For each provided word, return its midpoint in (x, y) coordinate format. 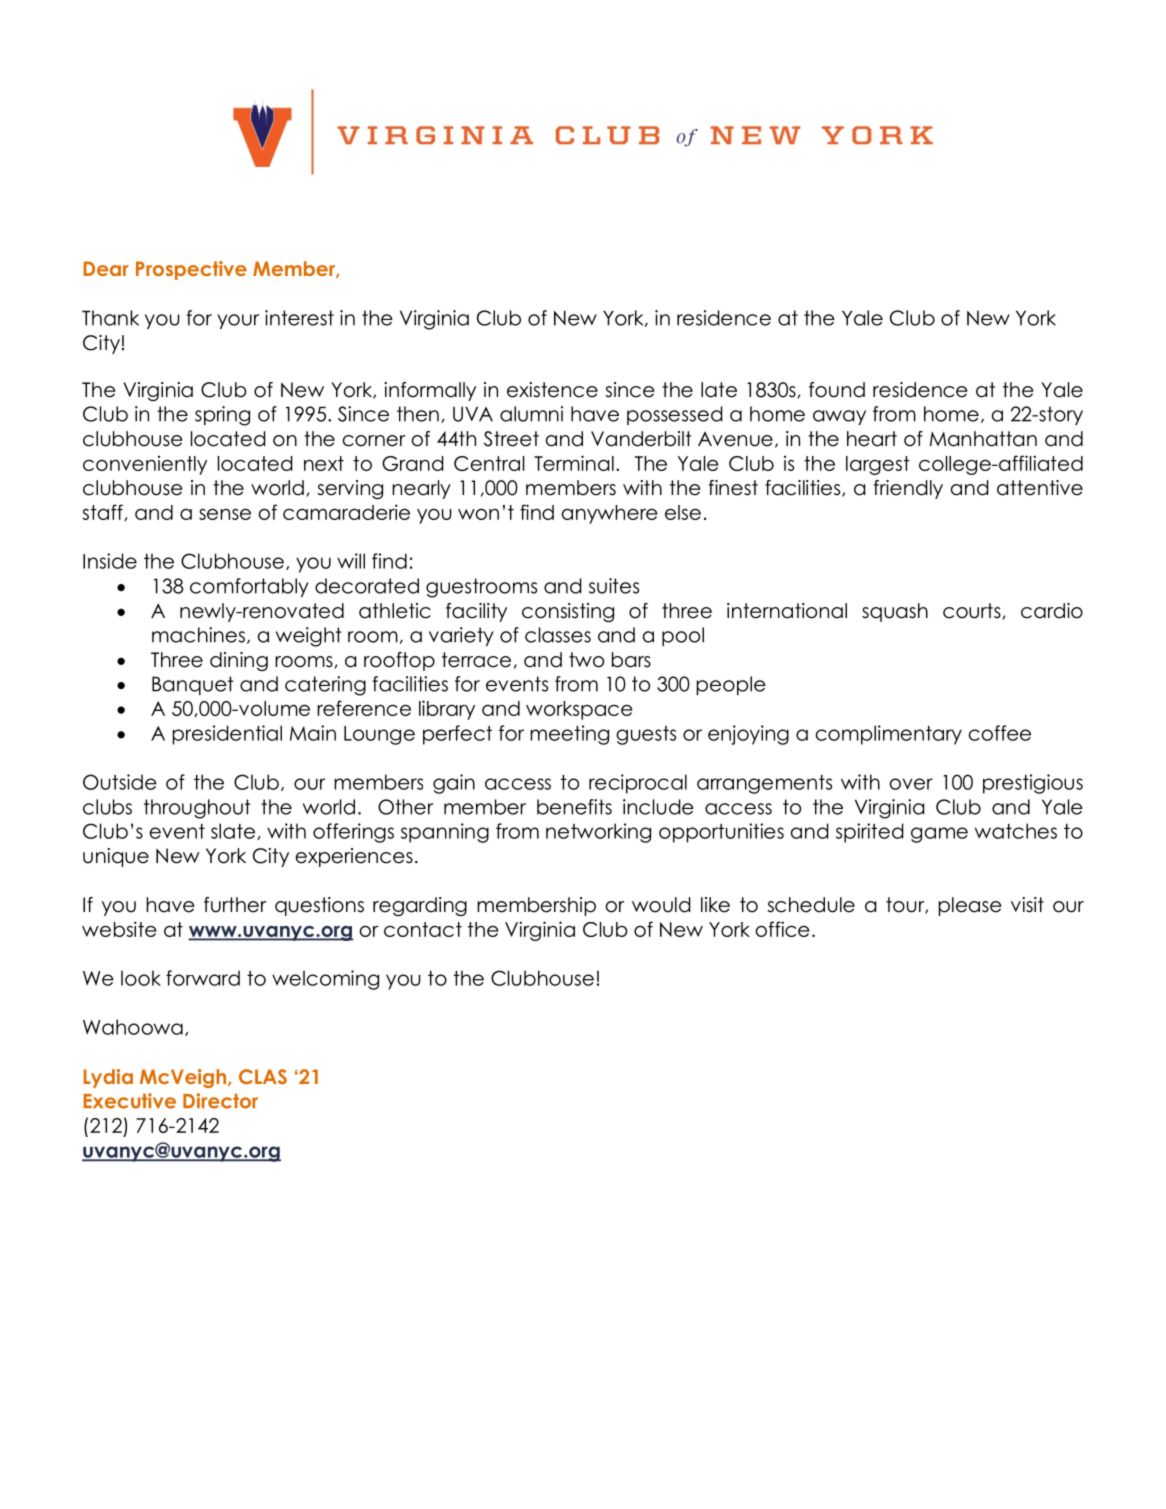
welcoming (325, 980)
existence (552, 390)
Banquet (193, 685)
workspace (579, 710)
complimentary (889, 735)
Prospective (191, 270)
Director (220, 1101)
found (837, 390)
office (782, 929)
